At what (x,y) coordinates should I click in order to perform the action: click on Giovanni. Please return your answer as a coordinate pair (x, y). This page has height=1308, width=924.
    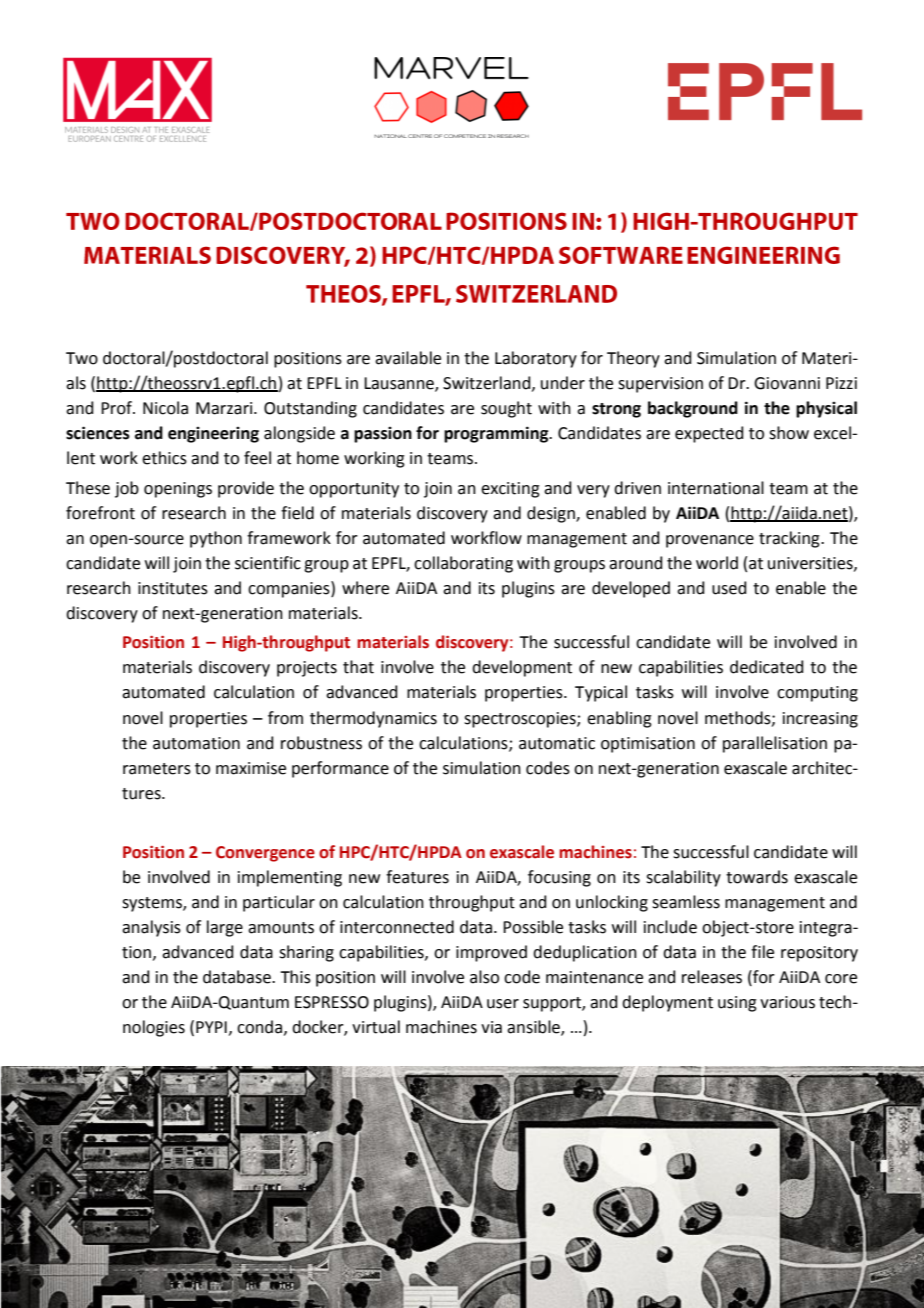
    Looking at the image, I should click on (787, 383).
